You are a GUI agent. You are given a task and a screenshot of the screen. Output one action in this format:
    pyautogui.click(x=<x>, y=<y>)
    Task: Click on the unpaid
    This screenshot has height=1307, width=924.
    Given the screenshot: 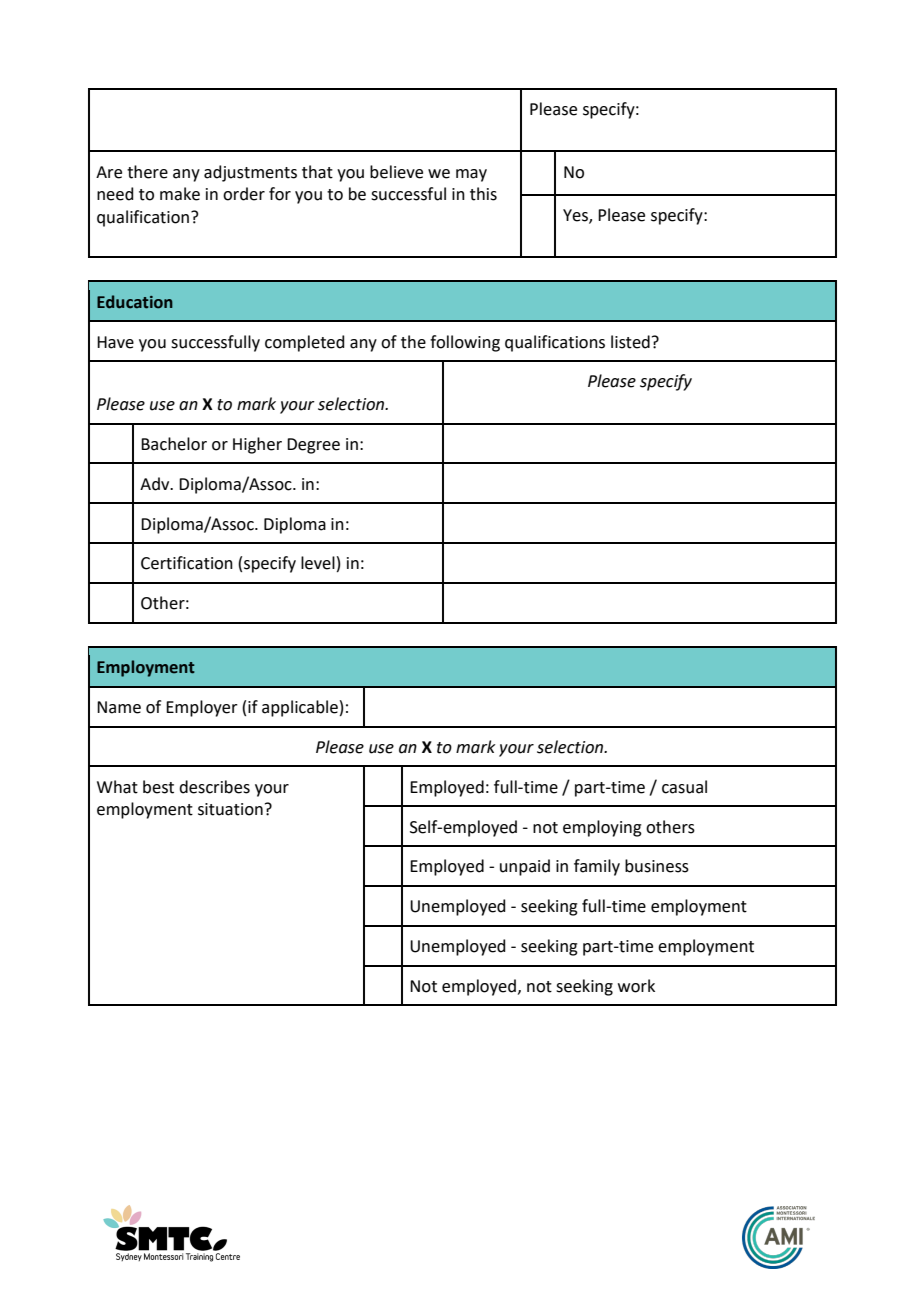 What is the action you would take?
    pyautogui.click(x=525, y=867)
